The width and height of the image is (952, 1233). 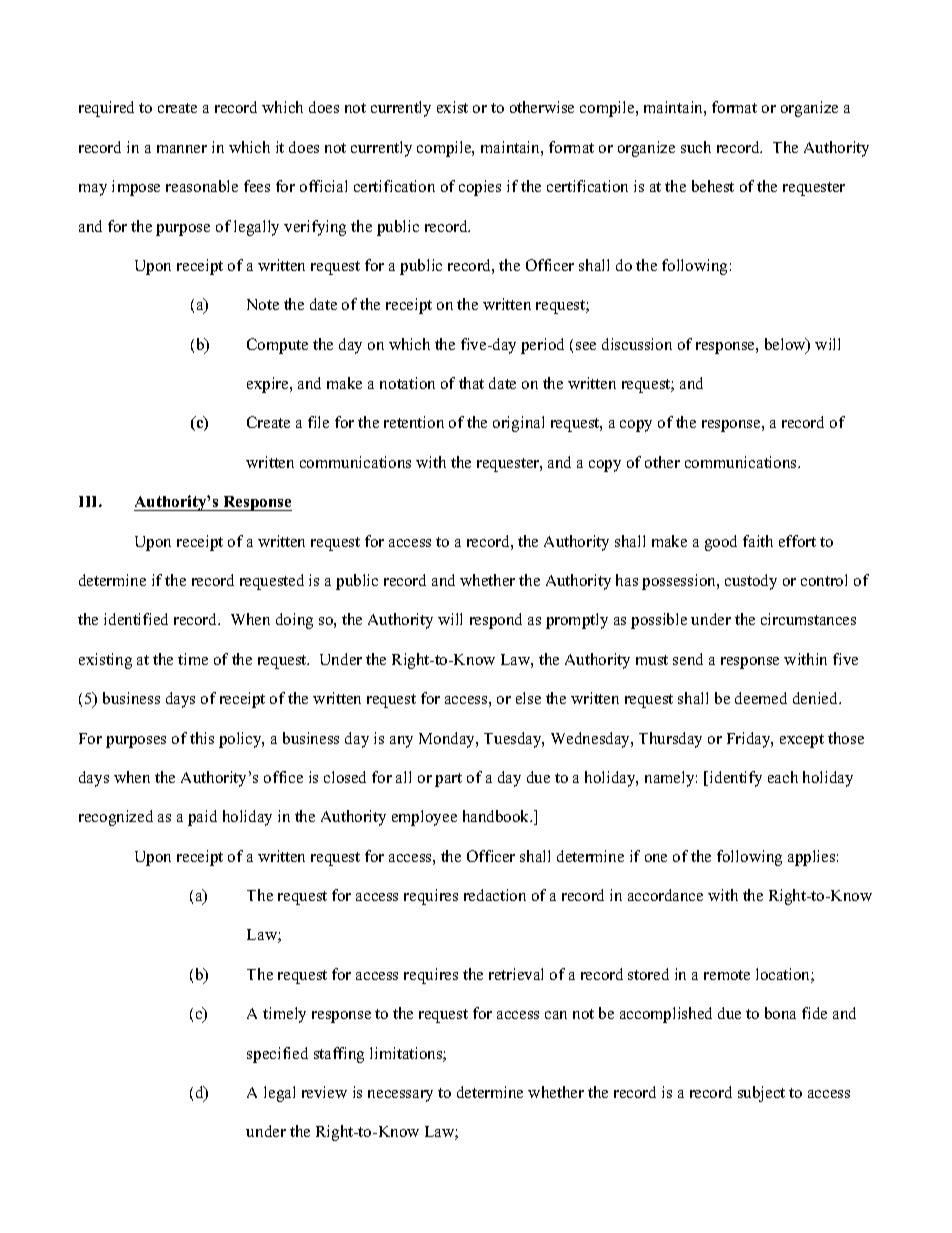 I want to click on identified, so click(x=136, y=619).
